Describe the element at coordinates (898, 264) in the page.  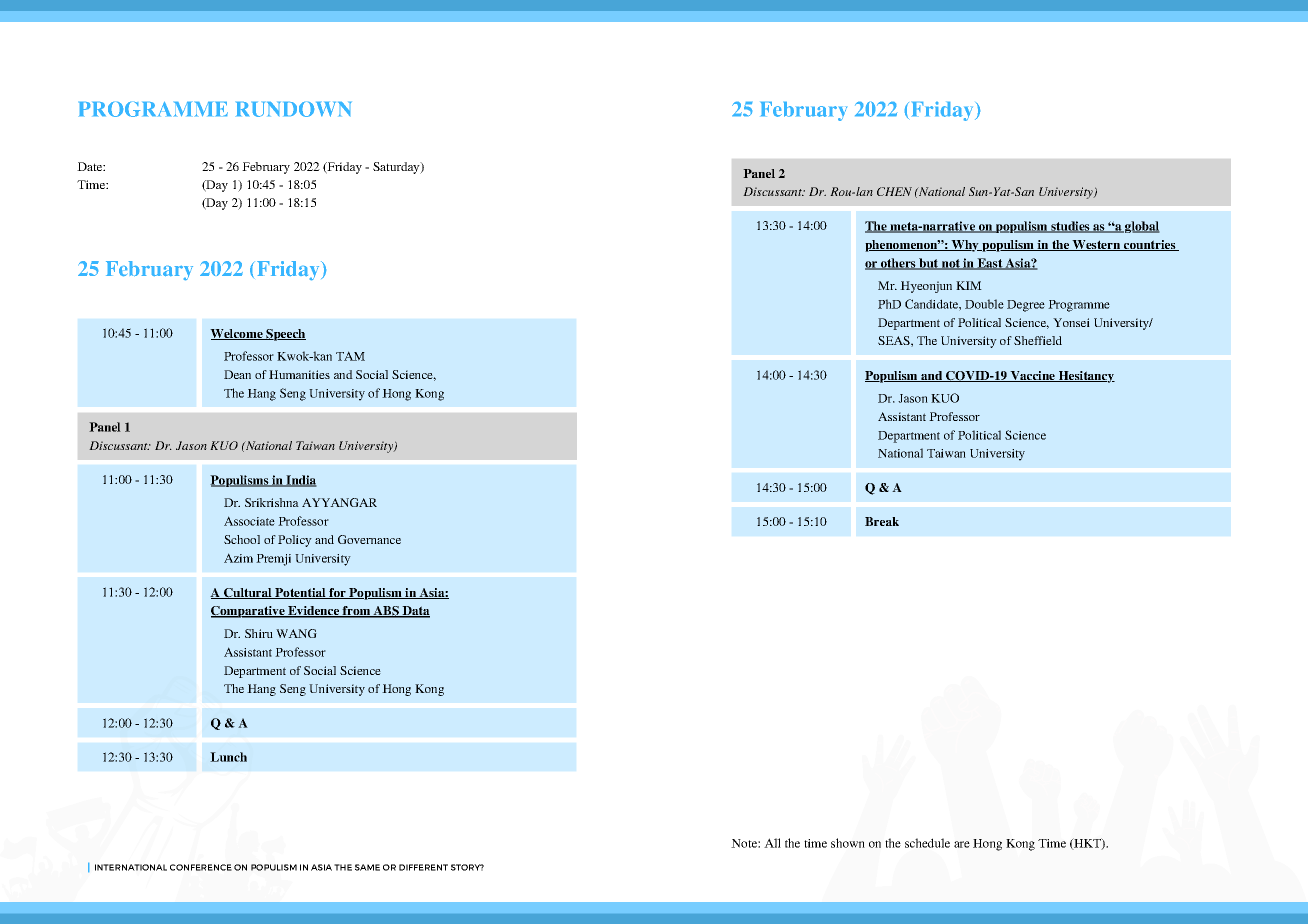
I see `others` at that location.
